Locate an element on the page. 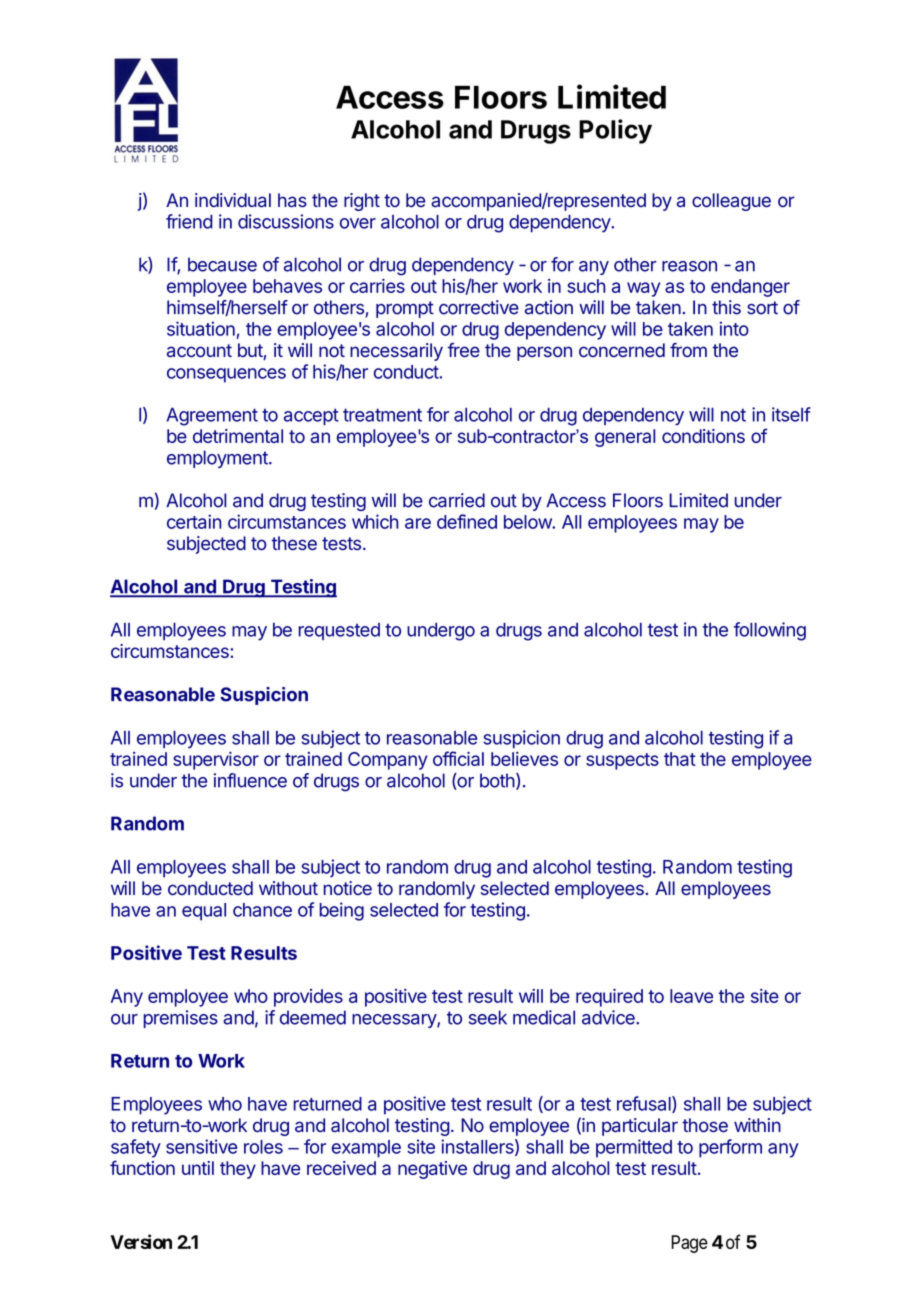 This image has width=924, height=1308. defined is located at coordinates (467, 521).
